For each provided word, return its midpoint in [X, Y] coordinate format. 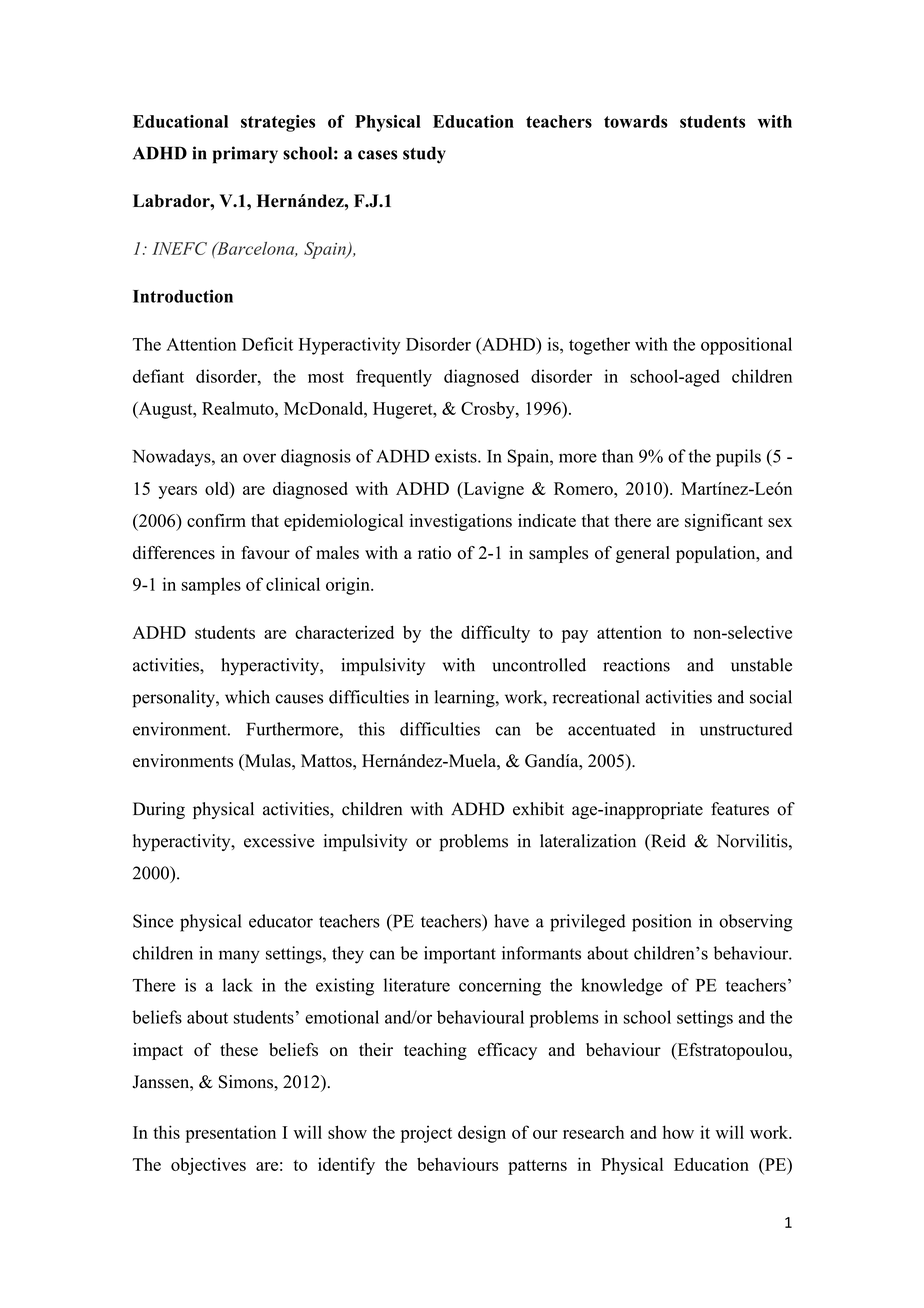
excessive [279, 841]
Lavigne [492, 490]
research [593, 1132]
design [482, 1134]
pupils [738, 458]
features [740, 809]
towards [636, 121]
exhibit [538, 809]
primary [245, 155]
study [424, 155]
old [218, 488]
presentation [230, 1134]
